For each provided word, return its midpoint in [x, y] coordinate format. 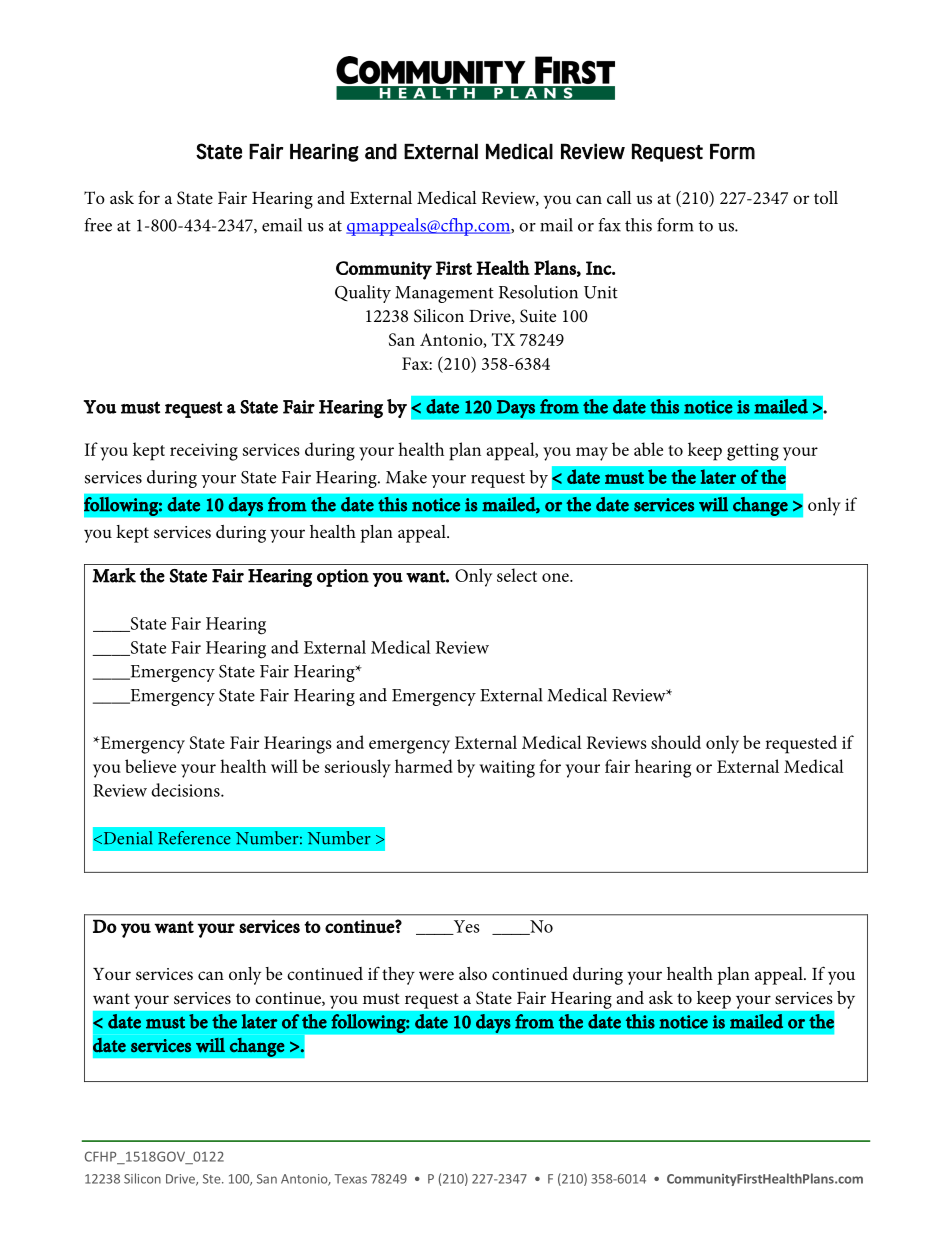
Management [444, 294]
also [473, 973]
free [98, 225]
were [436, 975]
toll [826, 197]
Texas [350, 1179]
